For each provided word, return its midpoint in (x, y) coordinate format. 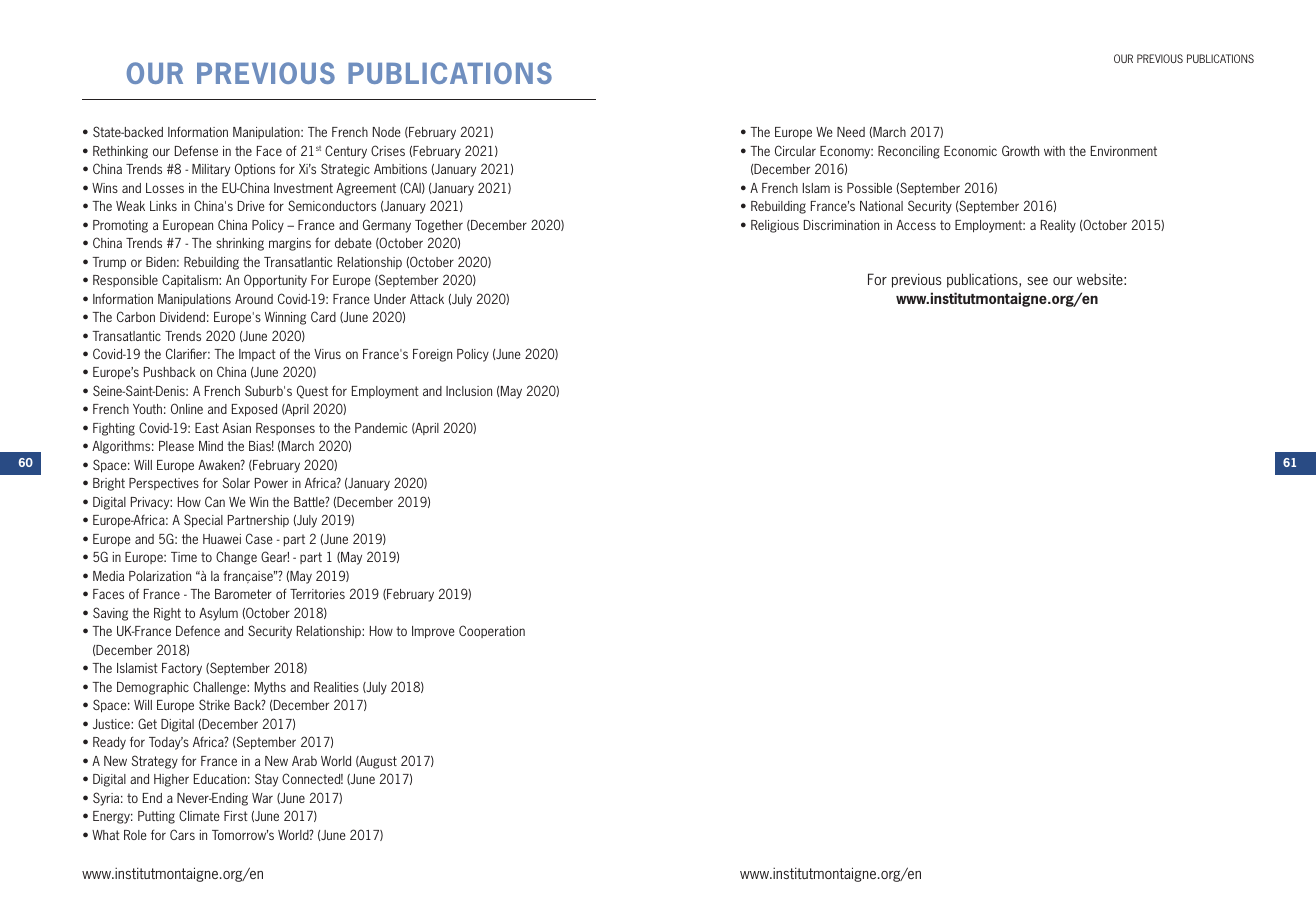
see (1037, 281)
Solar (236, 482)
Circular (795, 150)
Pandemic (381, 428)
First (236, 816)
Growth (1020, 150)
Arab (304, 761)
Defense (196, 150)
